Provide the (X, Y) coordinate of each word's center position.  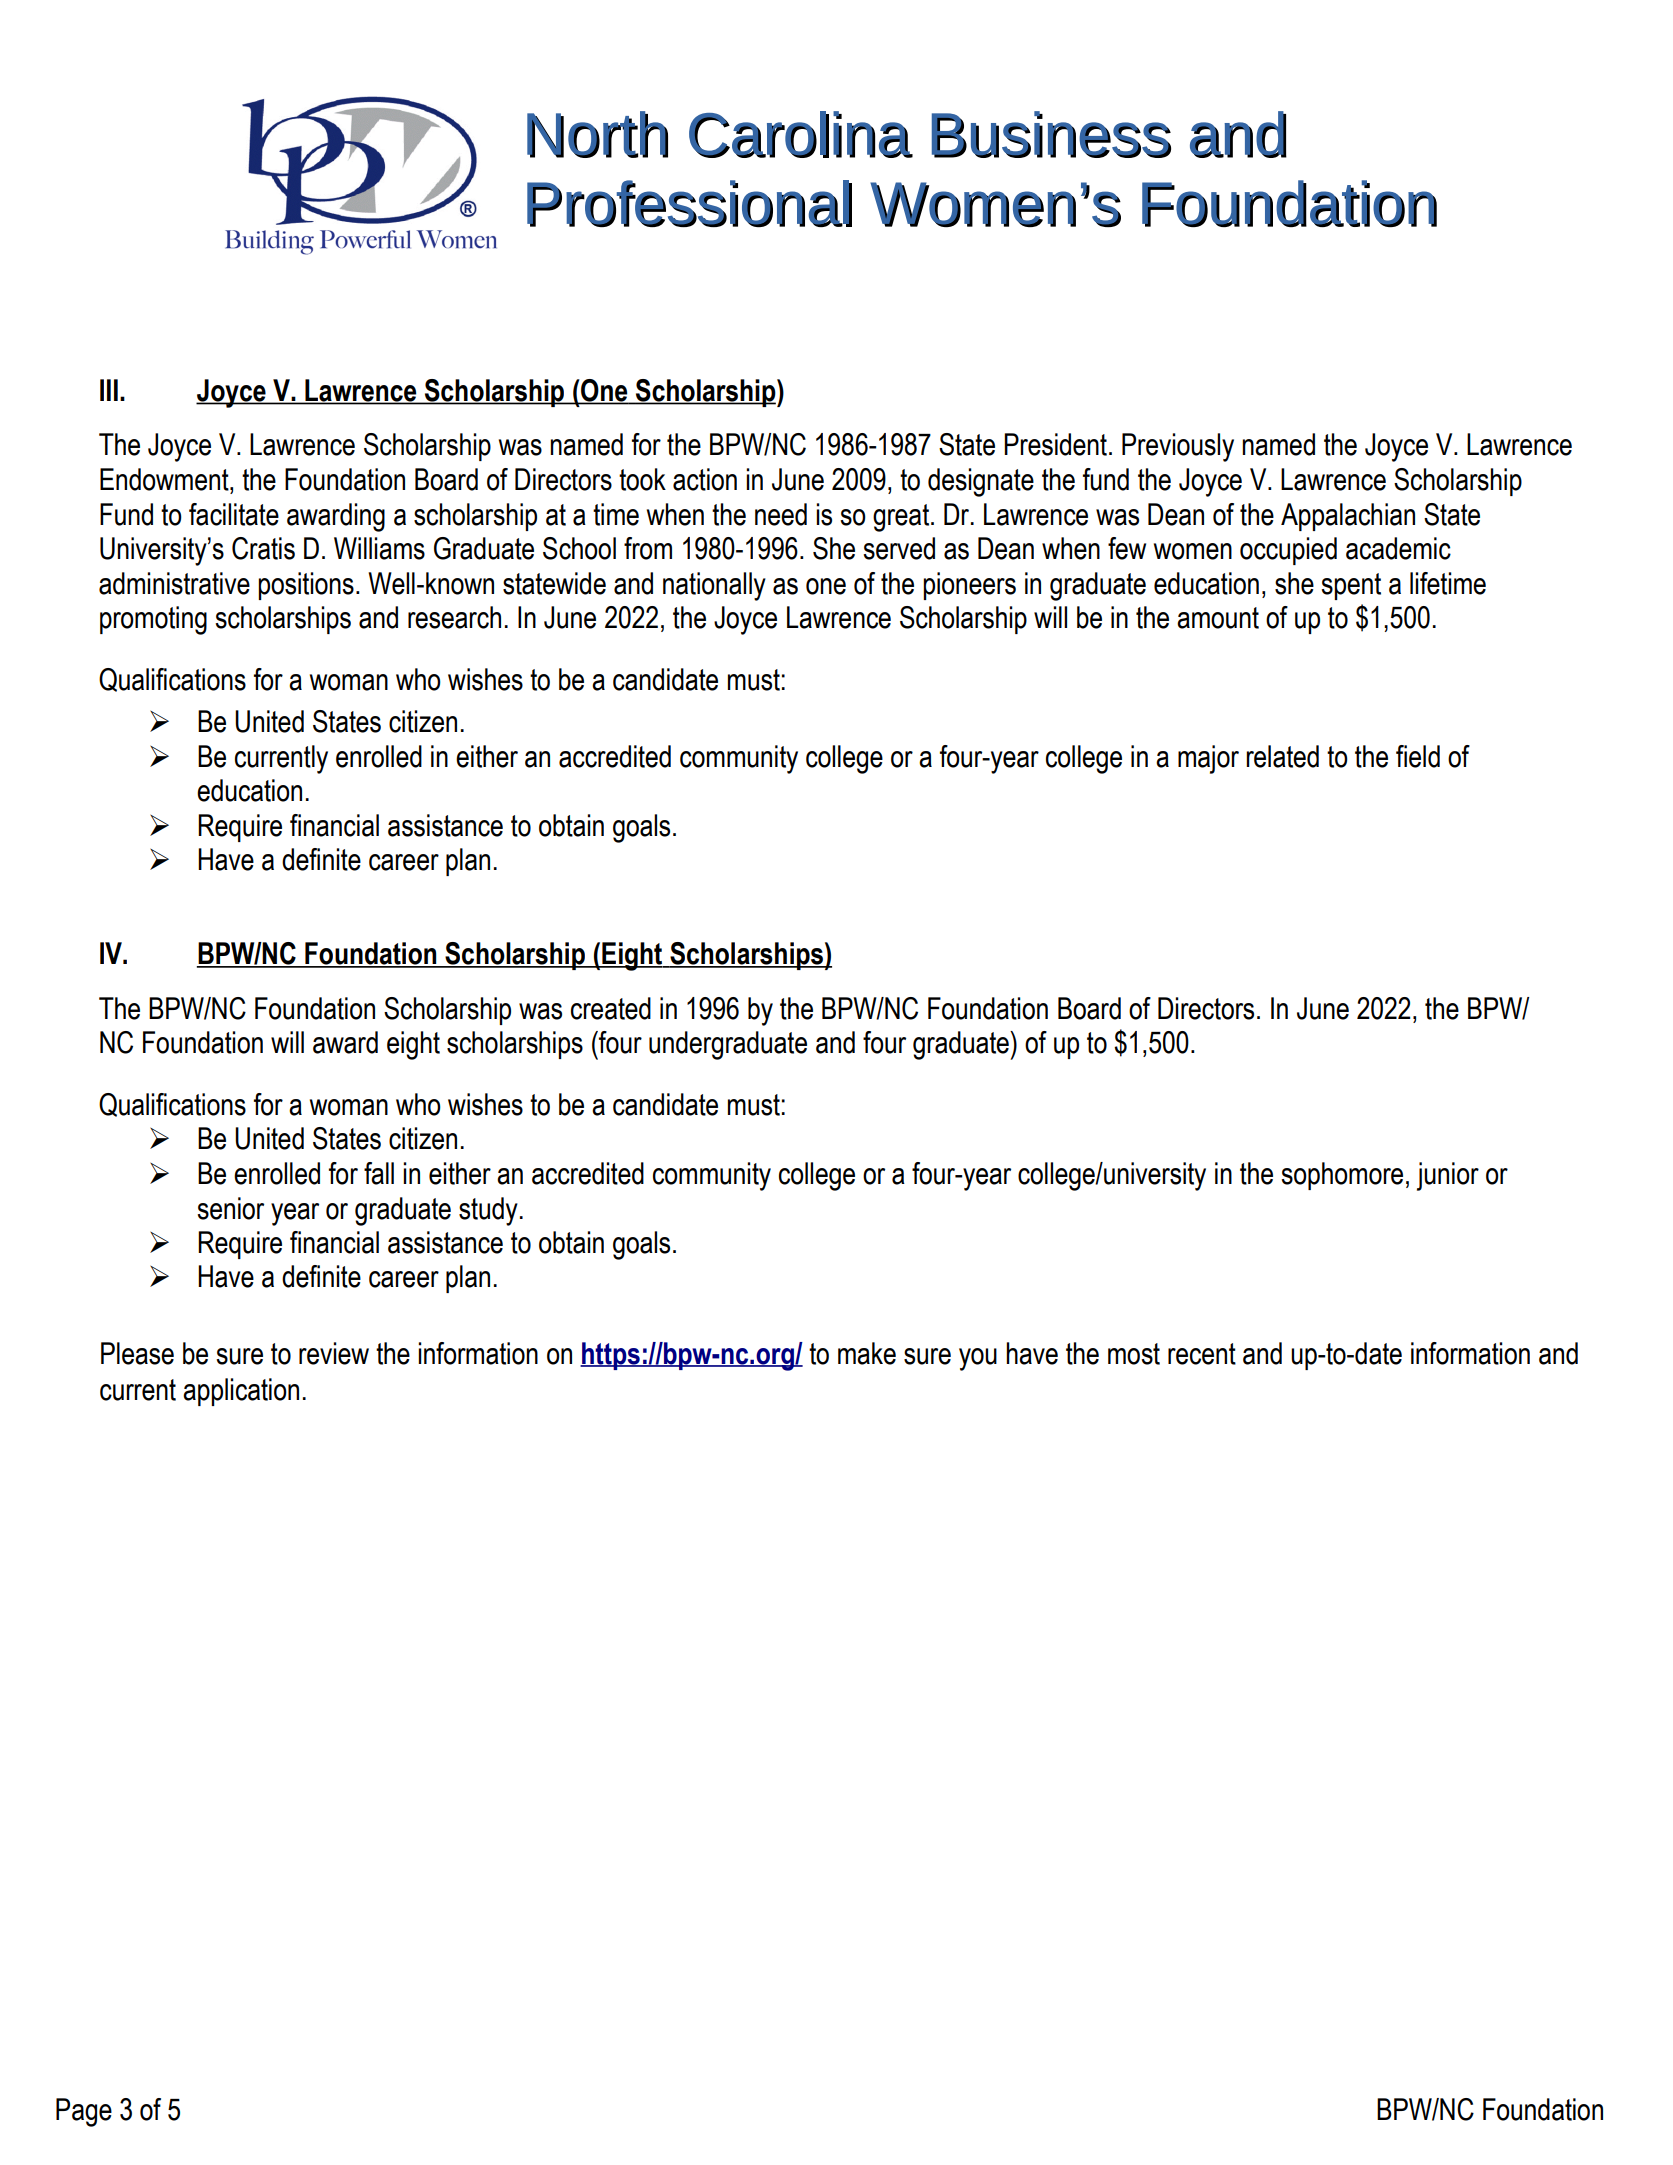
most (1134, 1354)
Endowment (165, 479)
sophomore (1342, 1176)
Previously (1178, 447)
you (978, 1359)
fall (379, 1173)
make (867, 1353)
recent (1202, 1354)
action (705, 479)
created (611, 1008)
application (241, 1392)
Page (84, 2112)
